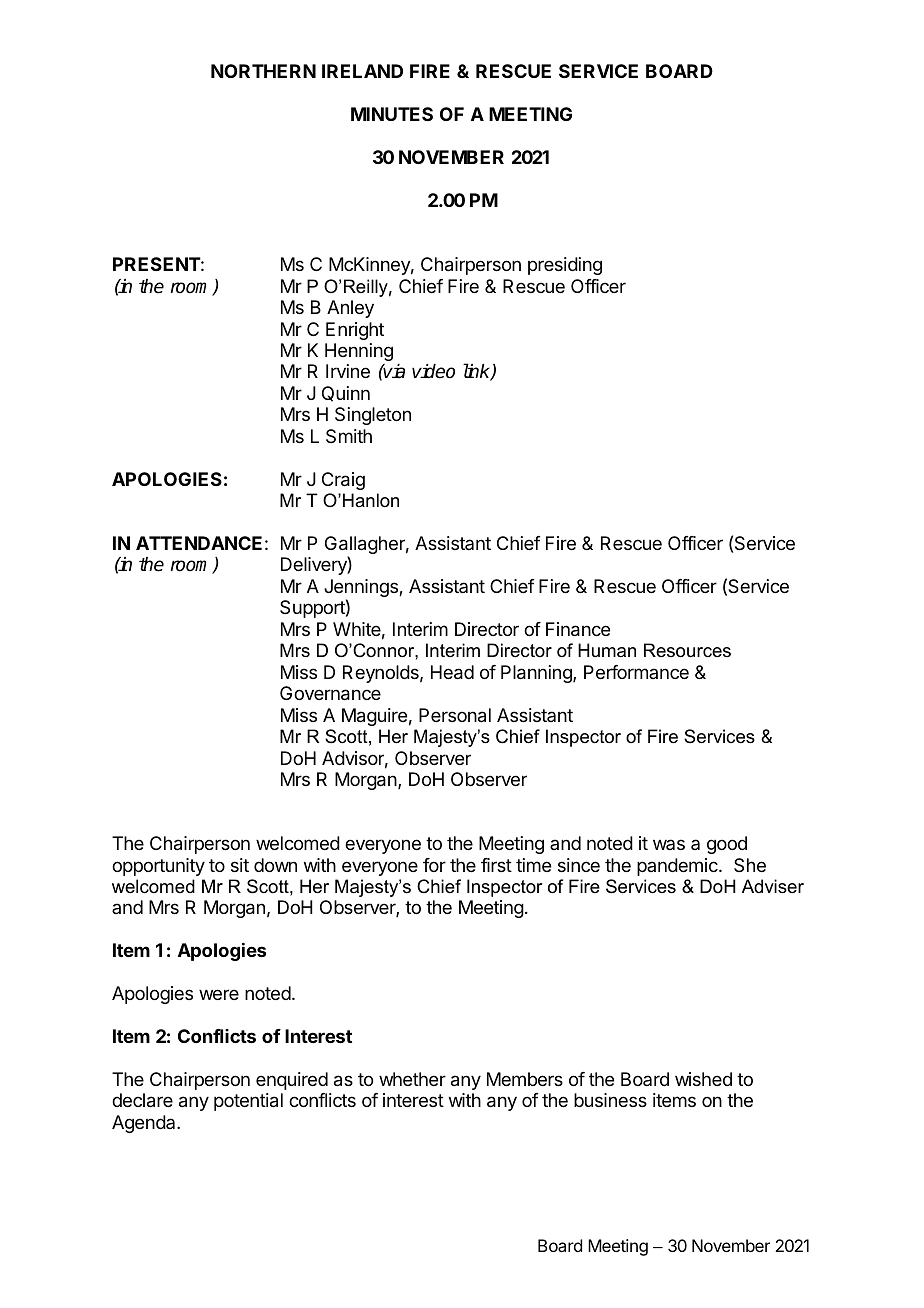  What do you see at coordinates (433, 371) in the page?
I see `video` at bounding box center [433, 371].
